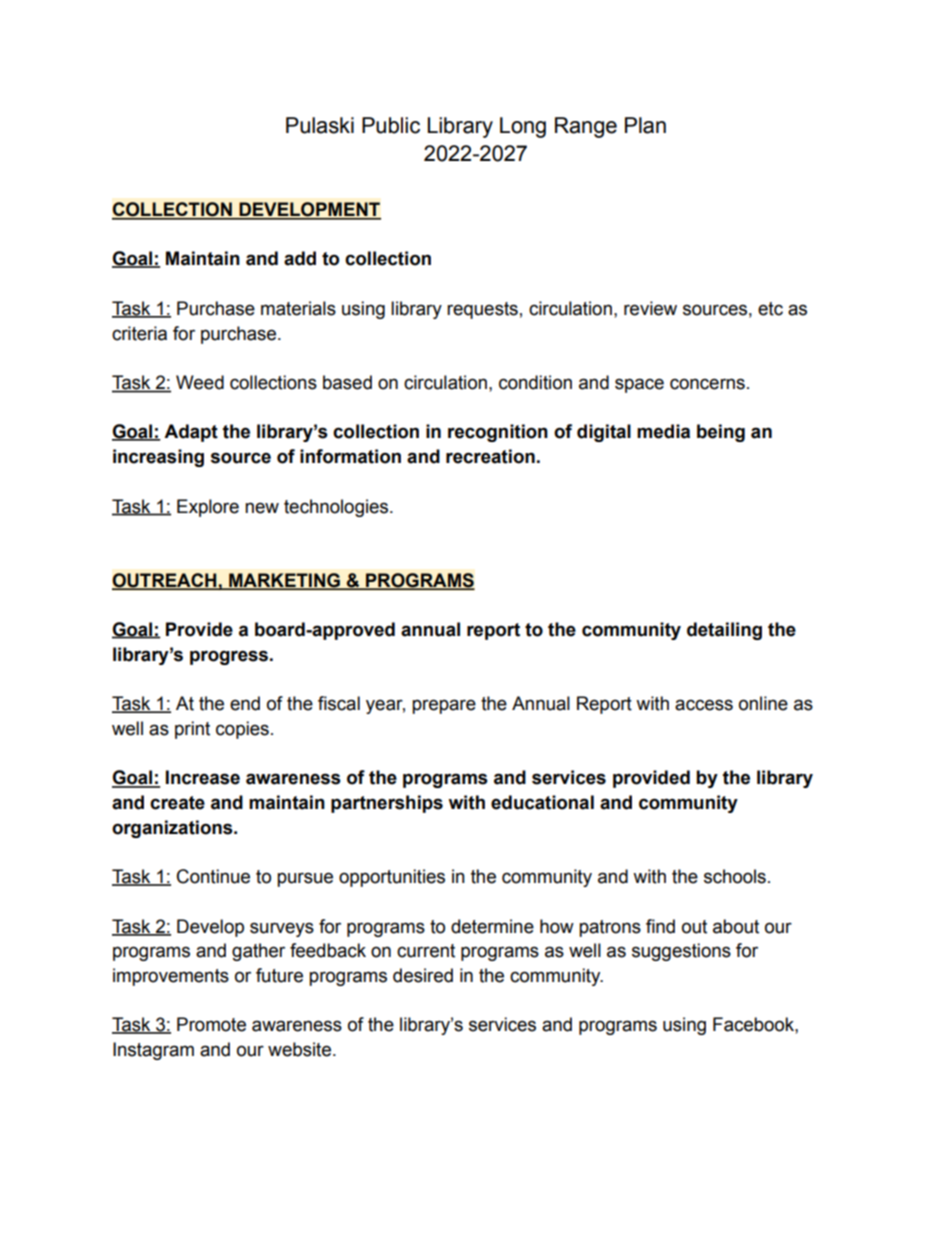  I want to click on print, so click(192, 730).
